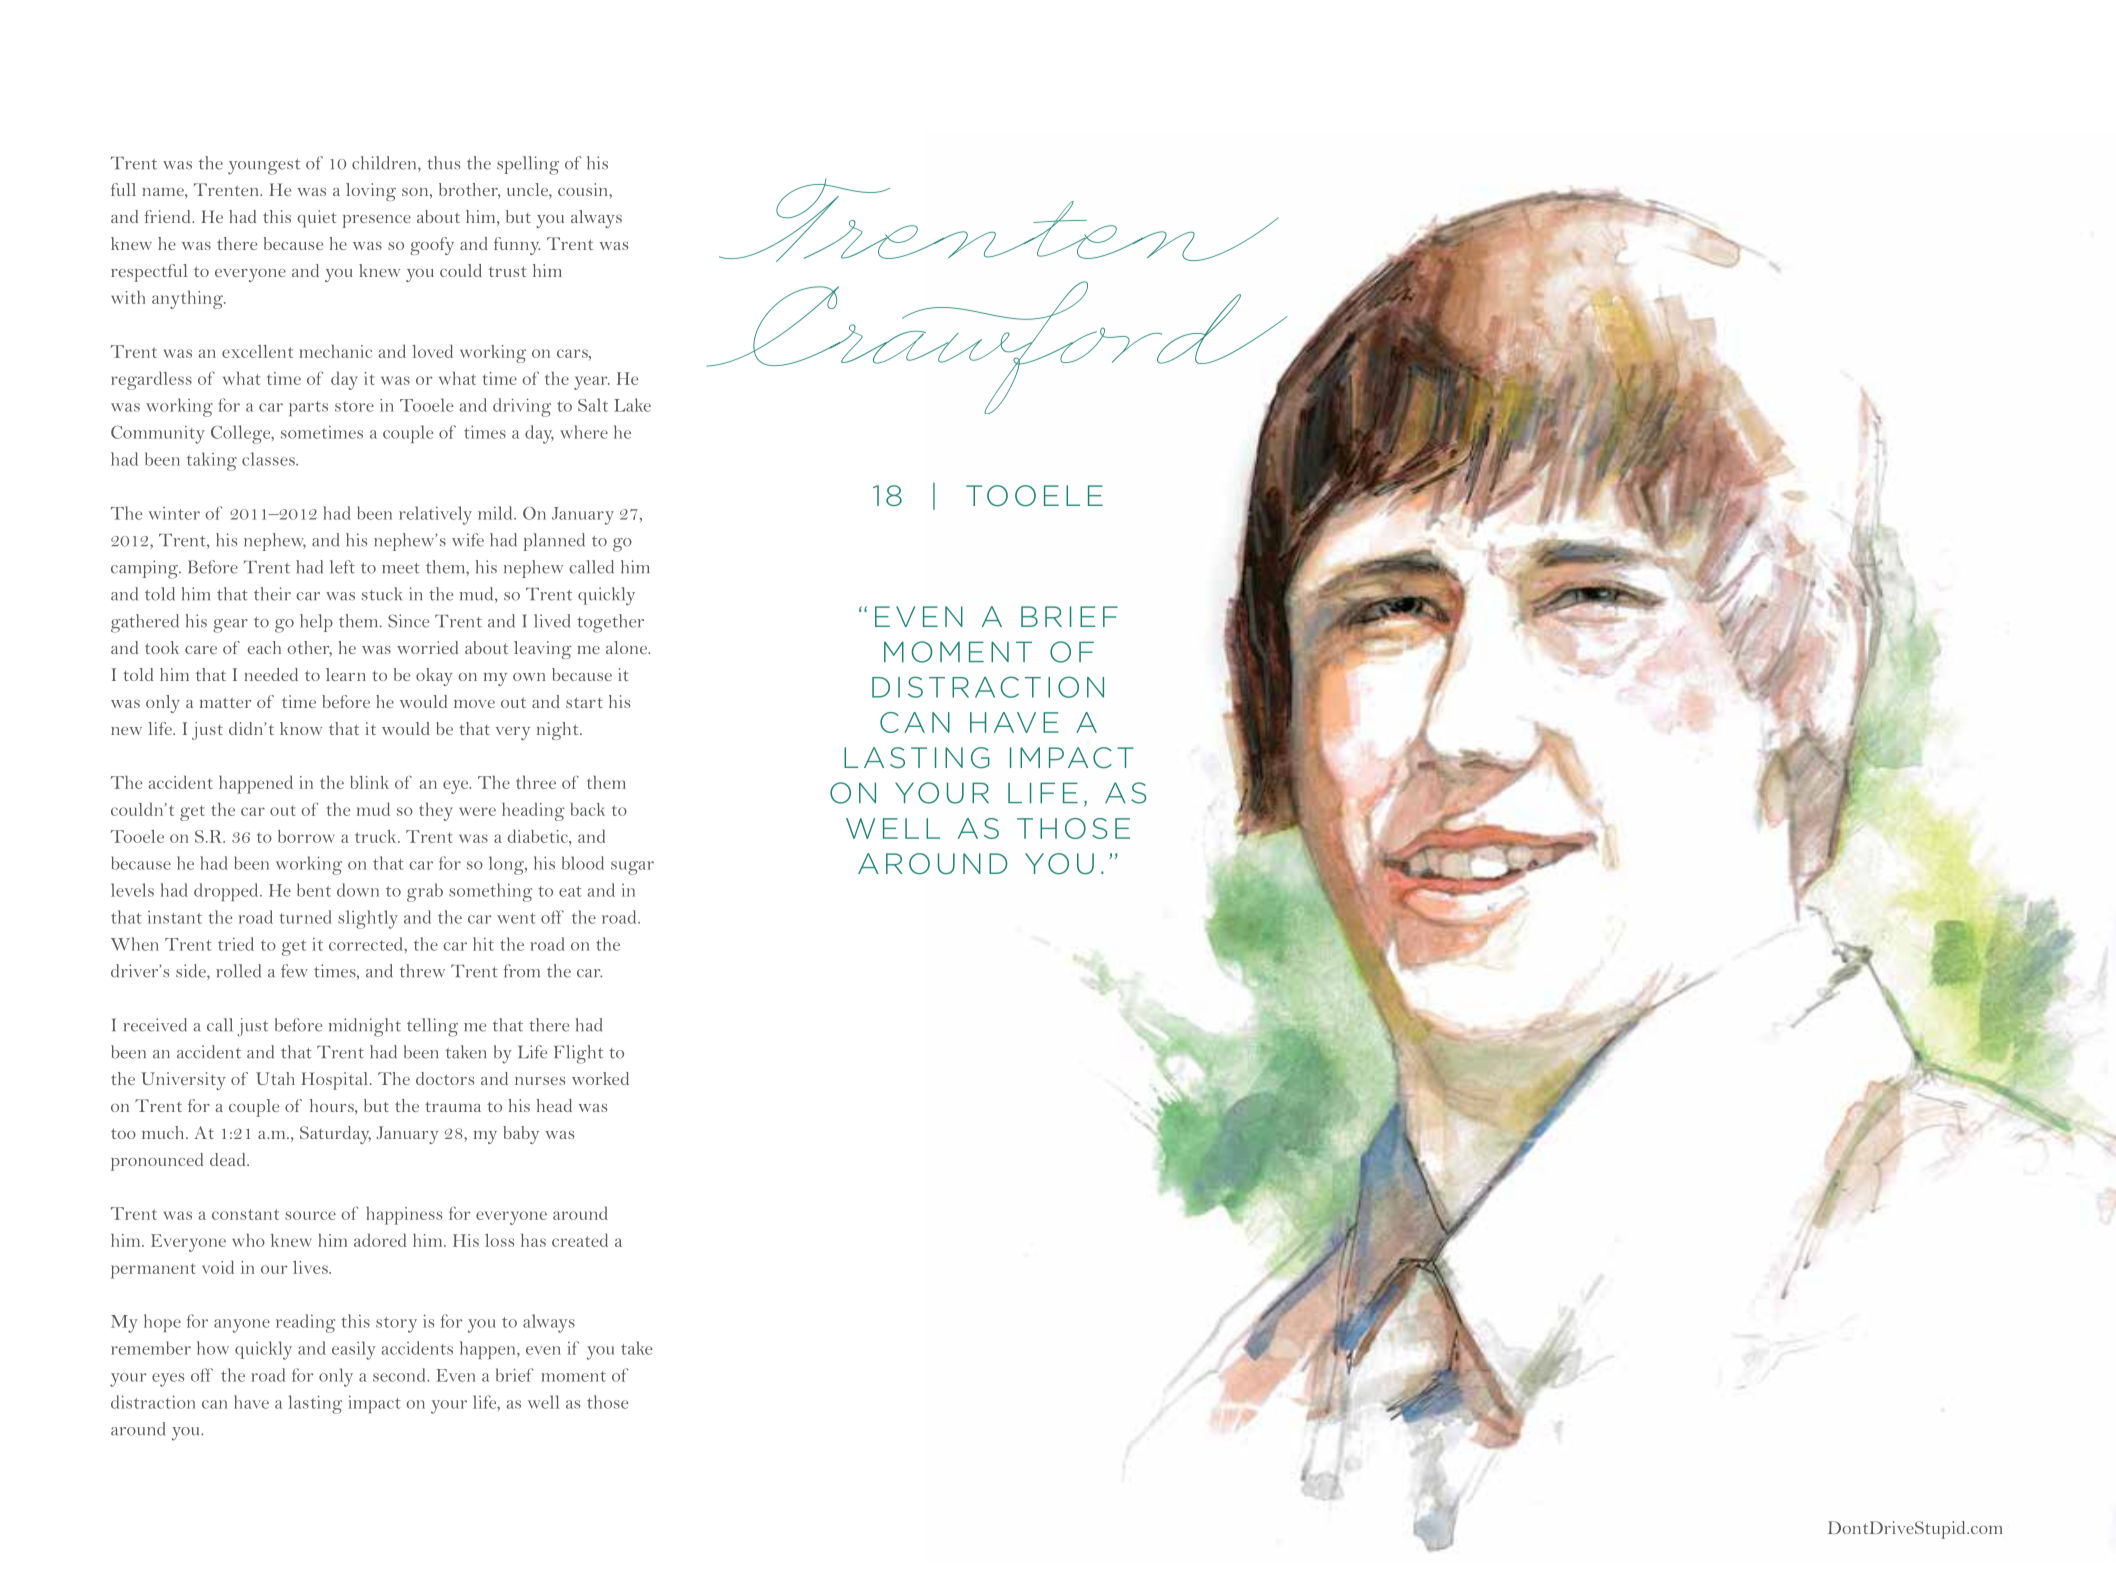  Describe the element at coordinates (168, 216) in the screenshot. I see `friend` at that location.
